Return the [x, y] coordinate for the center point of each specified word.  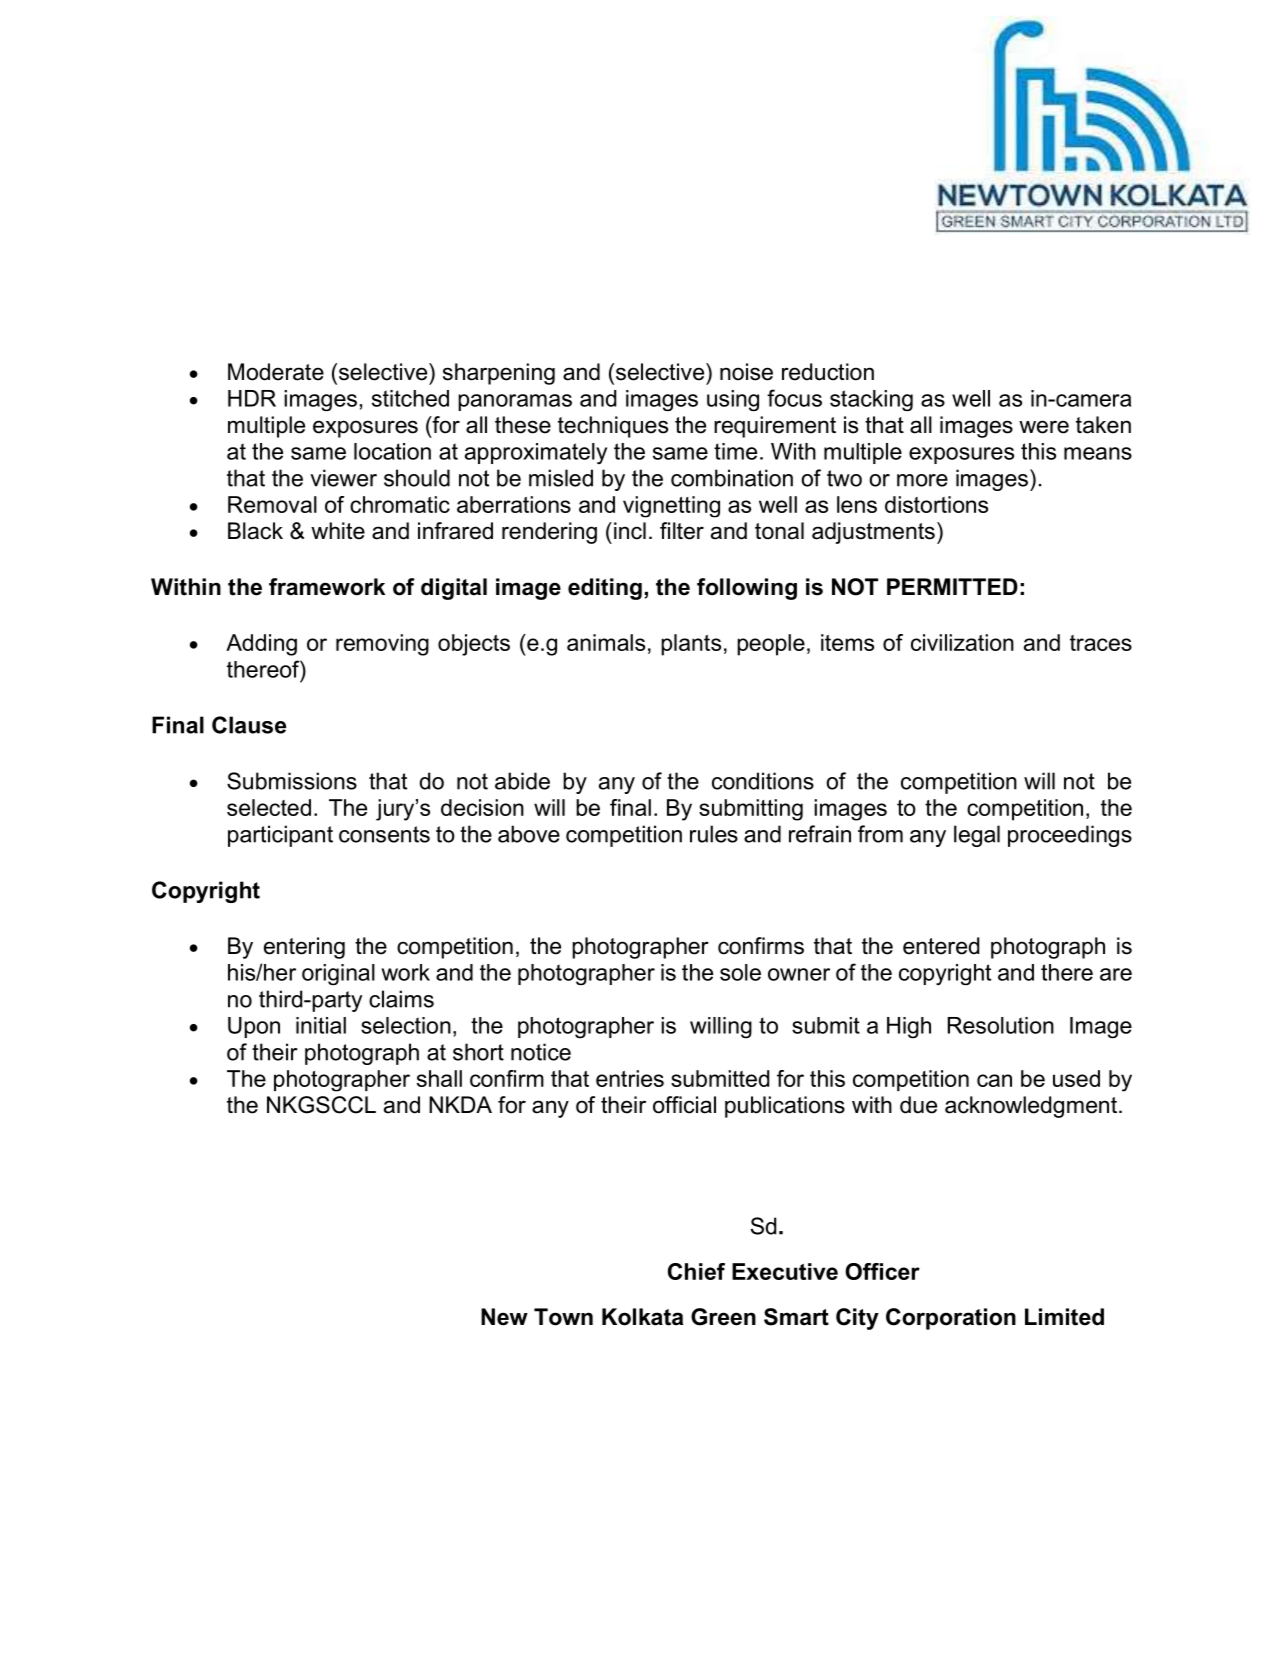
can [994, 1080]
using [733, 400]
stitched [410, 398]
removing [382, 645]
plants [691, 645]
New [504, 1317]
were [1044, 427]
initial [321, 1025]
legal [977, 836]
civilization [962, 642]
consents [384, 834]
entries [630, 1078]
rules [714, 834]
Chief [696, 1271]
